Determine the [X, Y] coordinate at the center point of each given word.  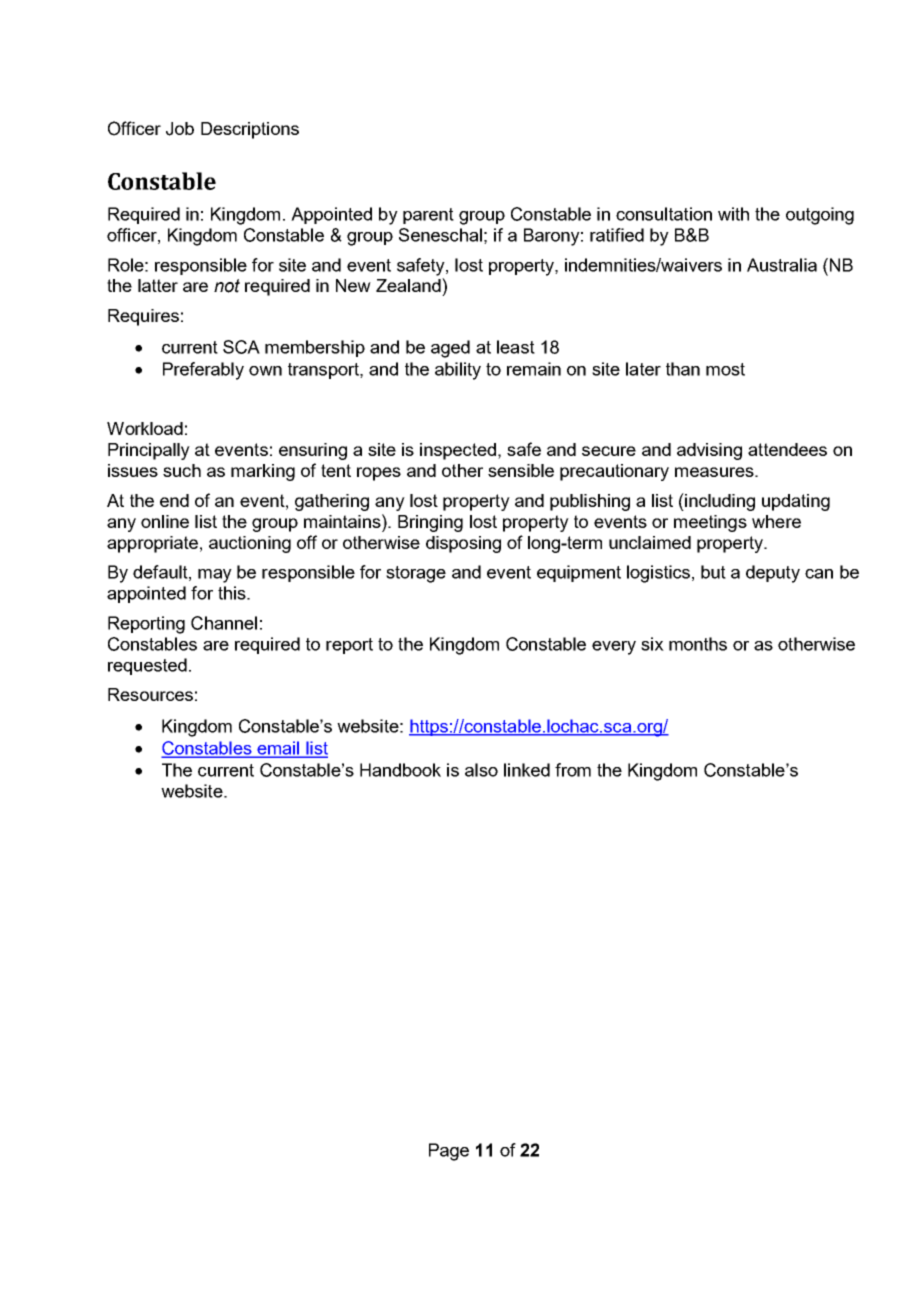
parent [428, 216]
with [733, 214]
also [481, 770]
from [573, 770]
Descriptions [250, 130]
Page [449, 1152]
